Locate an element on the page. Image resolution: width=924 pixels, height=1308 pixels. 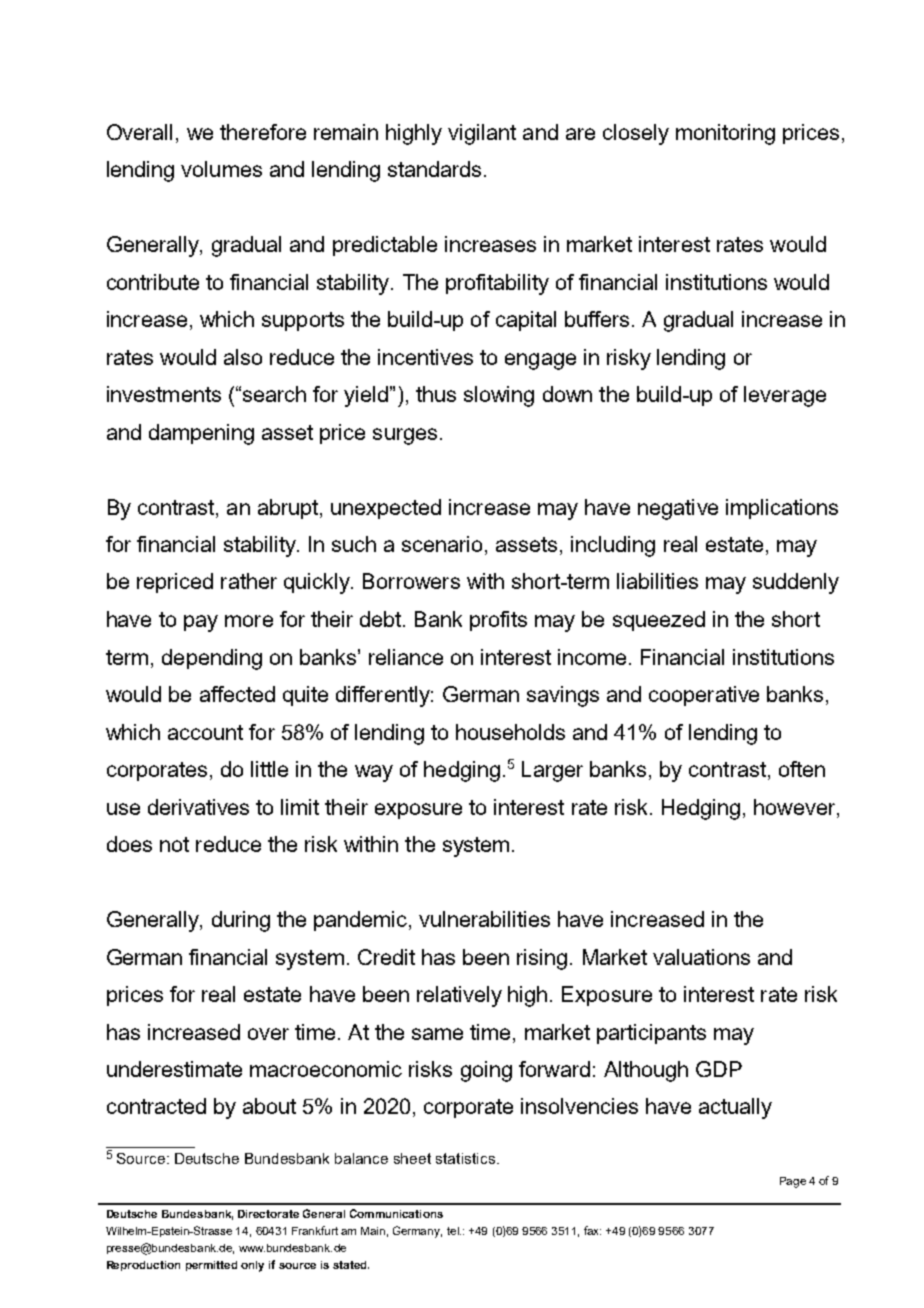
permitted is located at coordinates (211, 1266).
